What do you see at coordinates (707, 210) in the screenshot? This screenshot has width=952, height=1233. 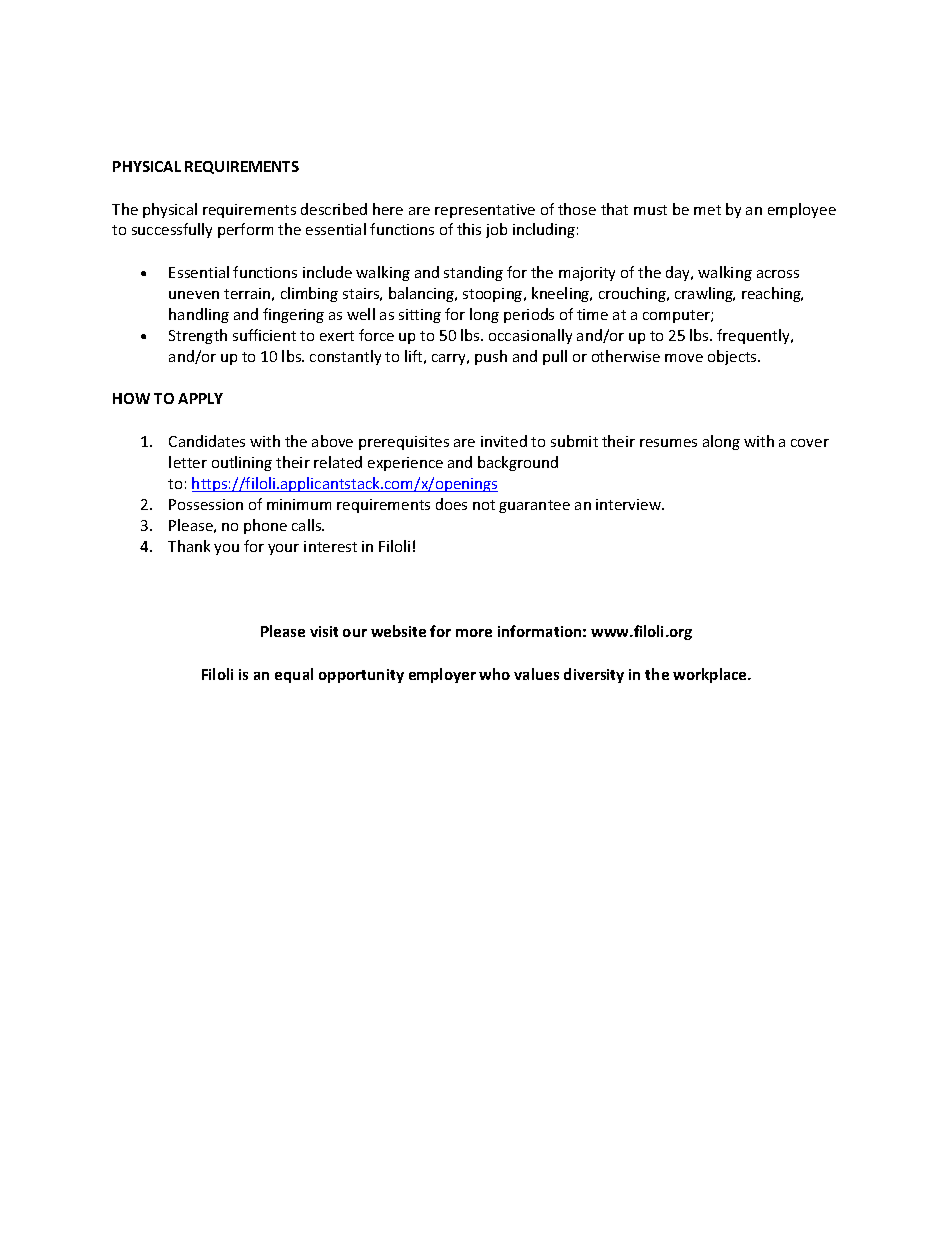 I see `met` at bounding box center [707, 210].
